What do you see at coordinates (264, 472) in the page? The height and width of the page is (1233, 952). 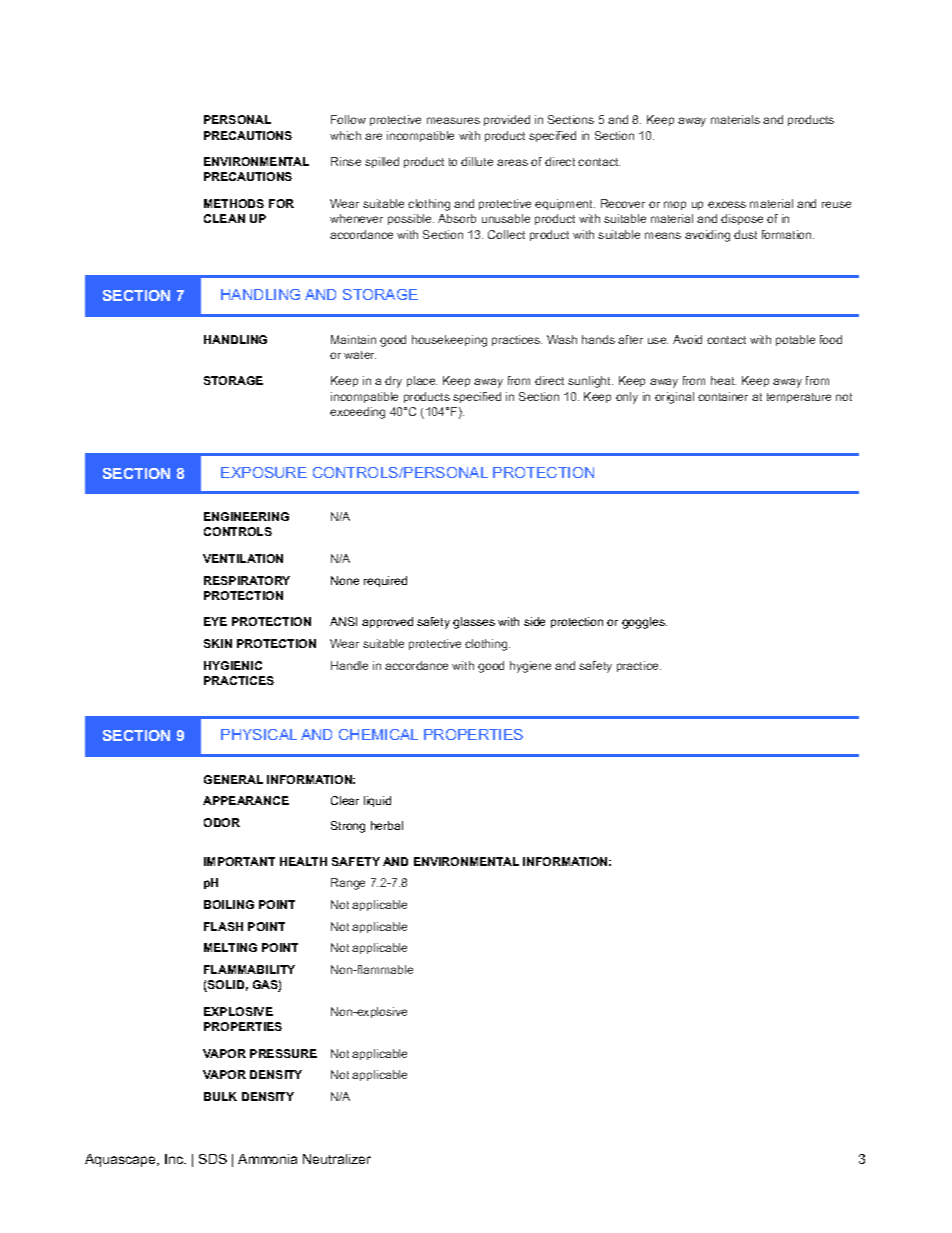 I see `EXPOSURE` at bounding box center [264, 472].
